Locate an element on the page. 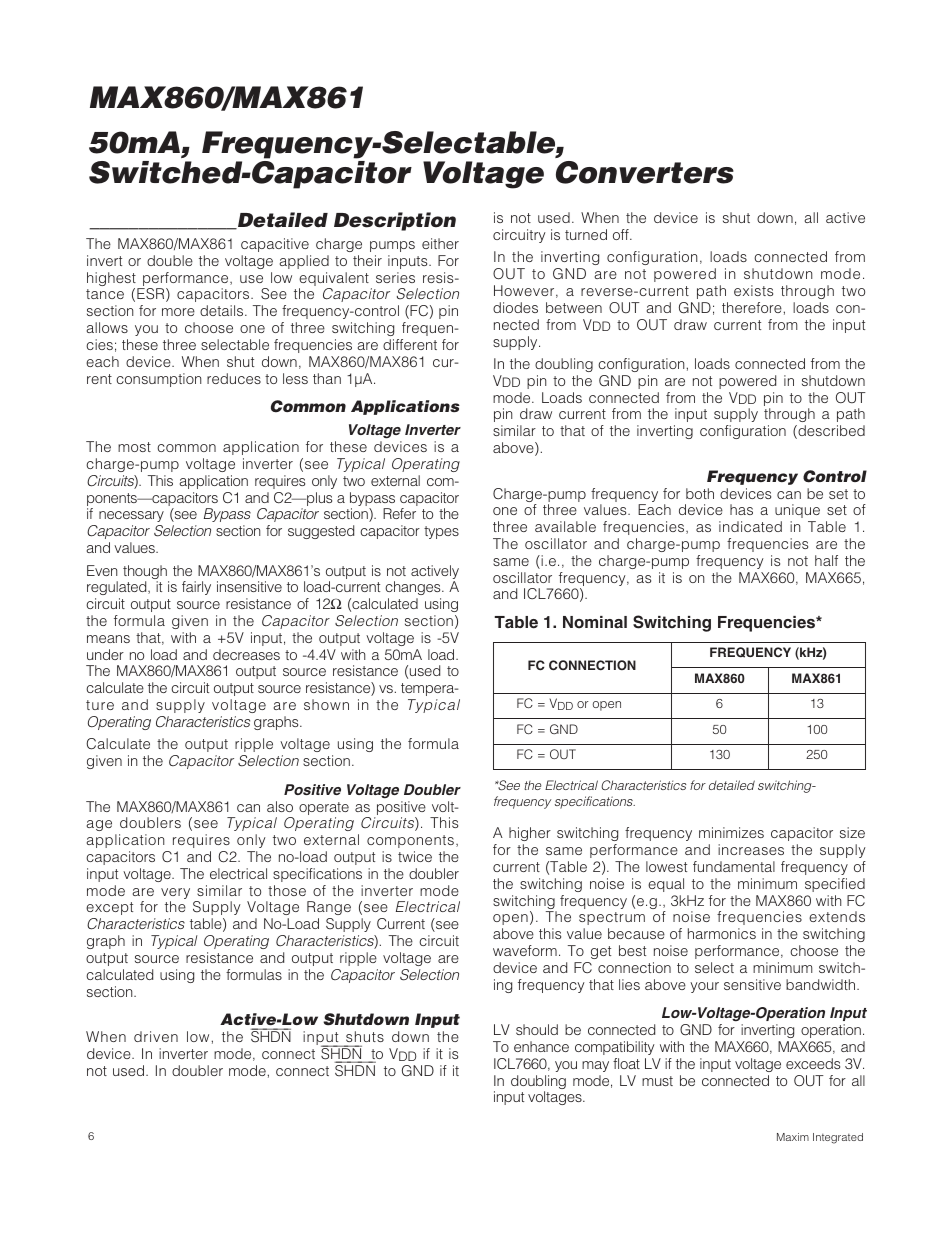 Image resolution: width=952 pixels, height=1233 pixels. decreases is located at coordinates (246, 654).
